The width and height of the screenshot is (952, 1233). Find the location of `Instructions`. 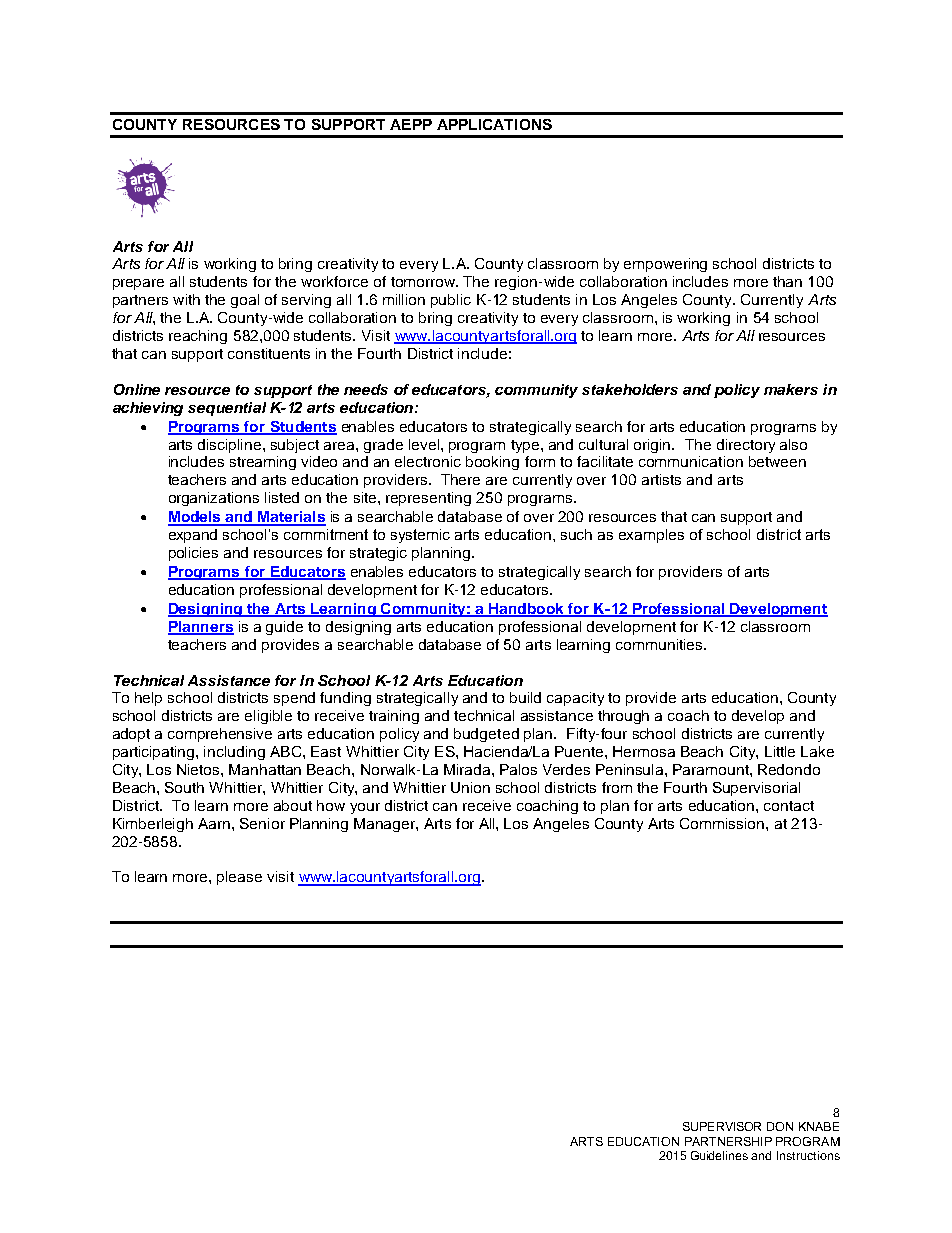

Instructions is located at coordinates (808, 1155).
